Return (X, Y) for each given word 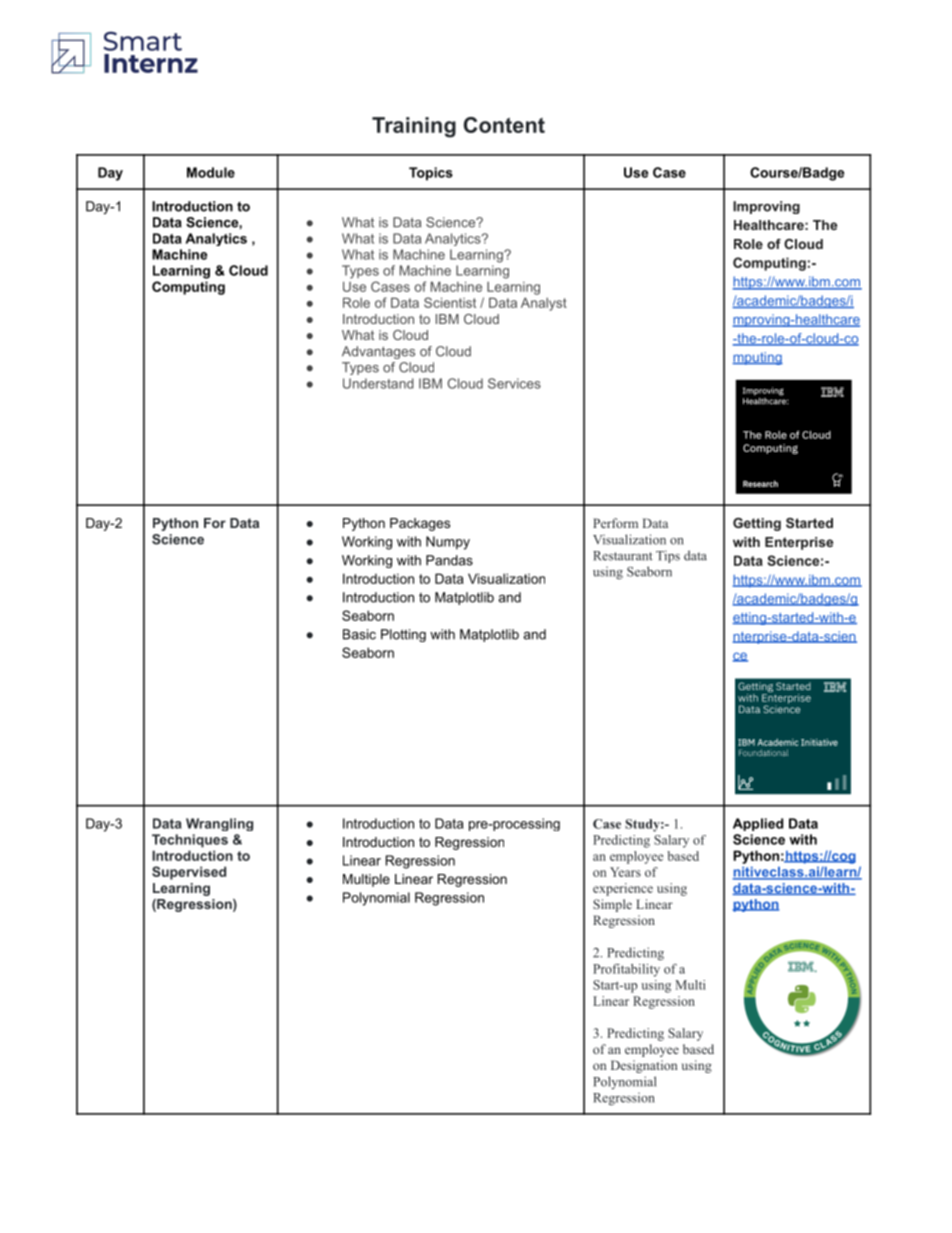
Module (211, 172)
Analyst (544, 304)
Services (514, 383)
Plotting (403, 635)
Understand (378, 383)
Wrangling (219, 824)
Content (504, 125)
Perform (615, 523)
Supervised (189, 873)
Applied (758, 824)
